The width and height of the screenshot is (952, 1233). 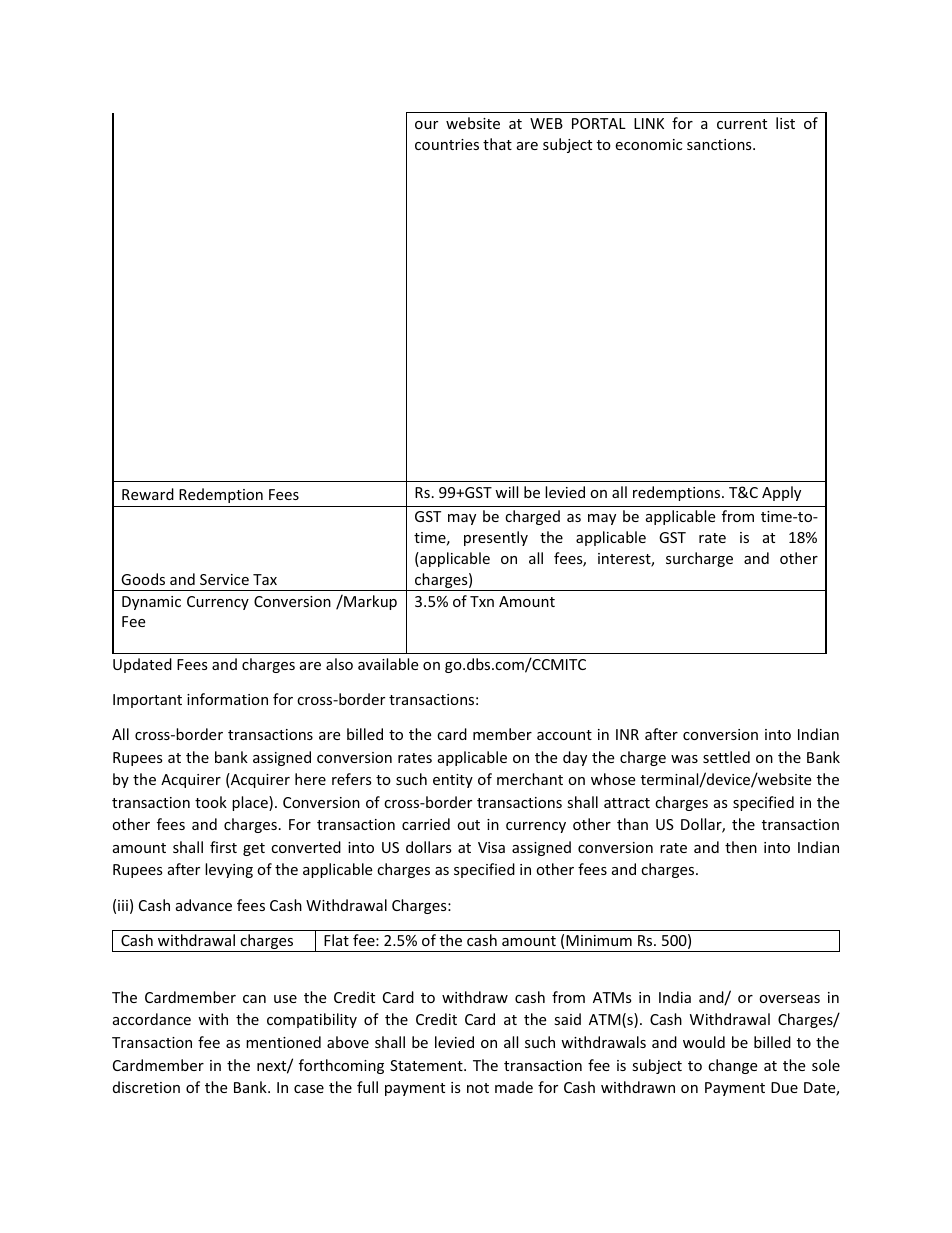 What do you see at coordinates (478, 1088) in the screenshot?
I see `not` at bounding box center [478, 1088].
